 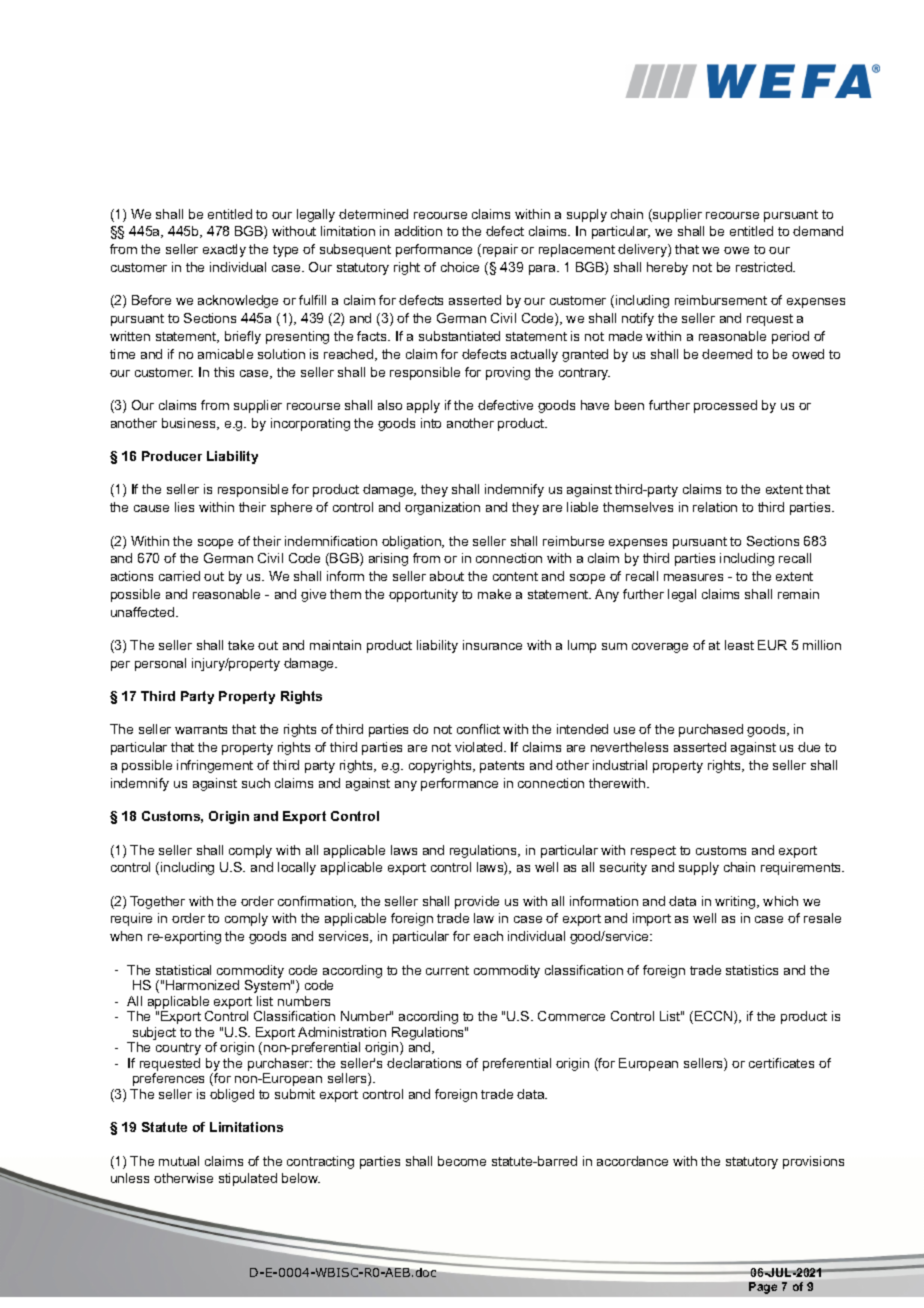 What do you see at coordinates (224, 250) in the image?
I see `exactly` at bounding box center [224, 250].
